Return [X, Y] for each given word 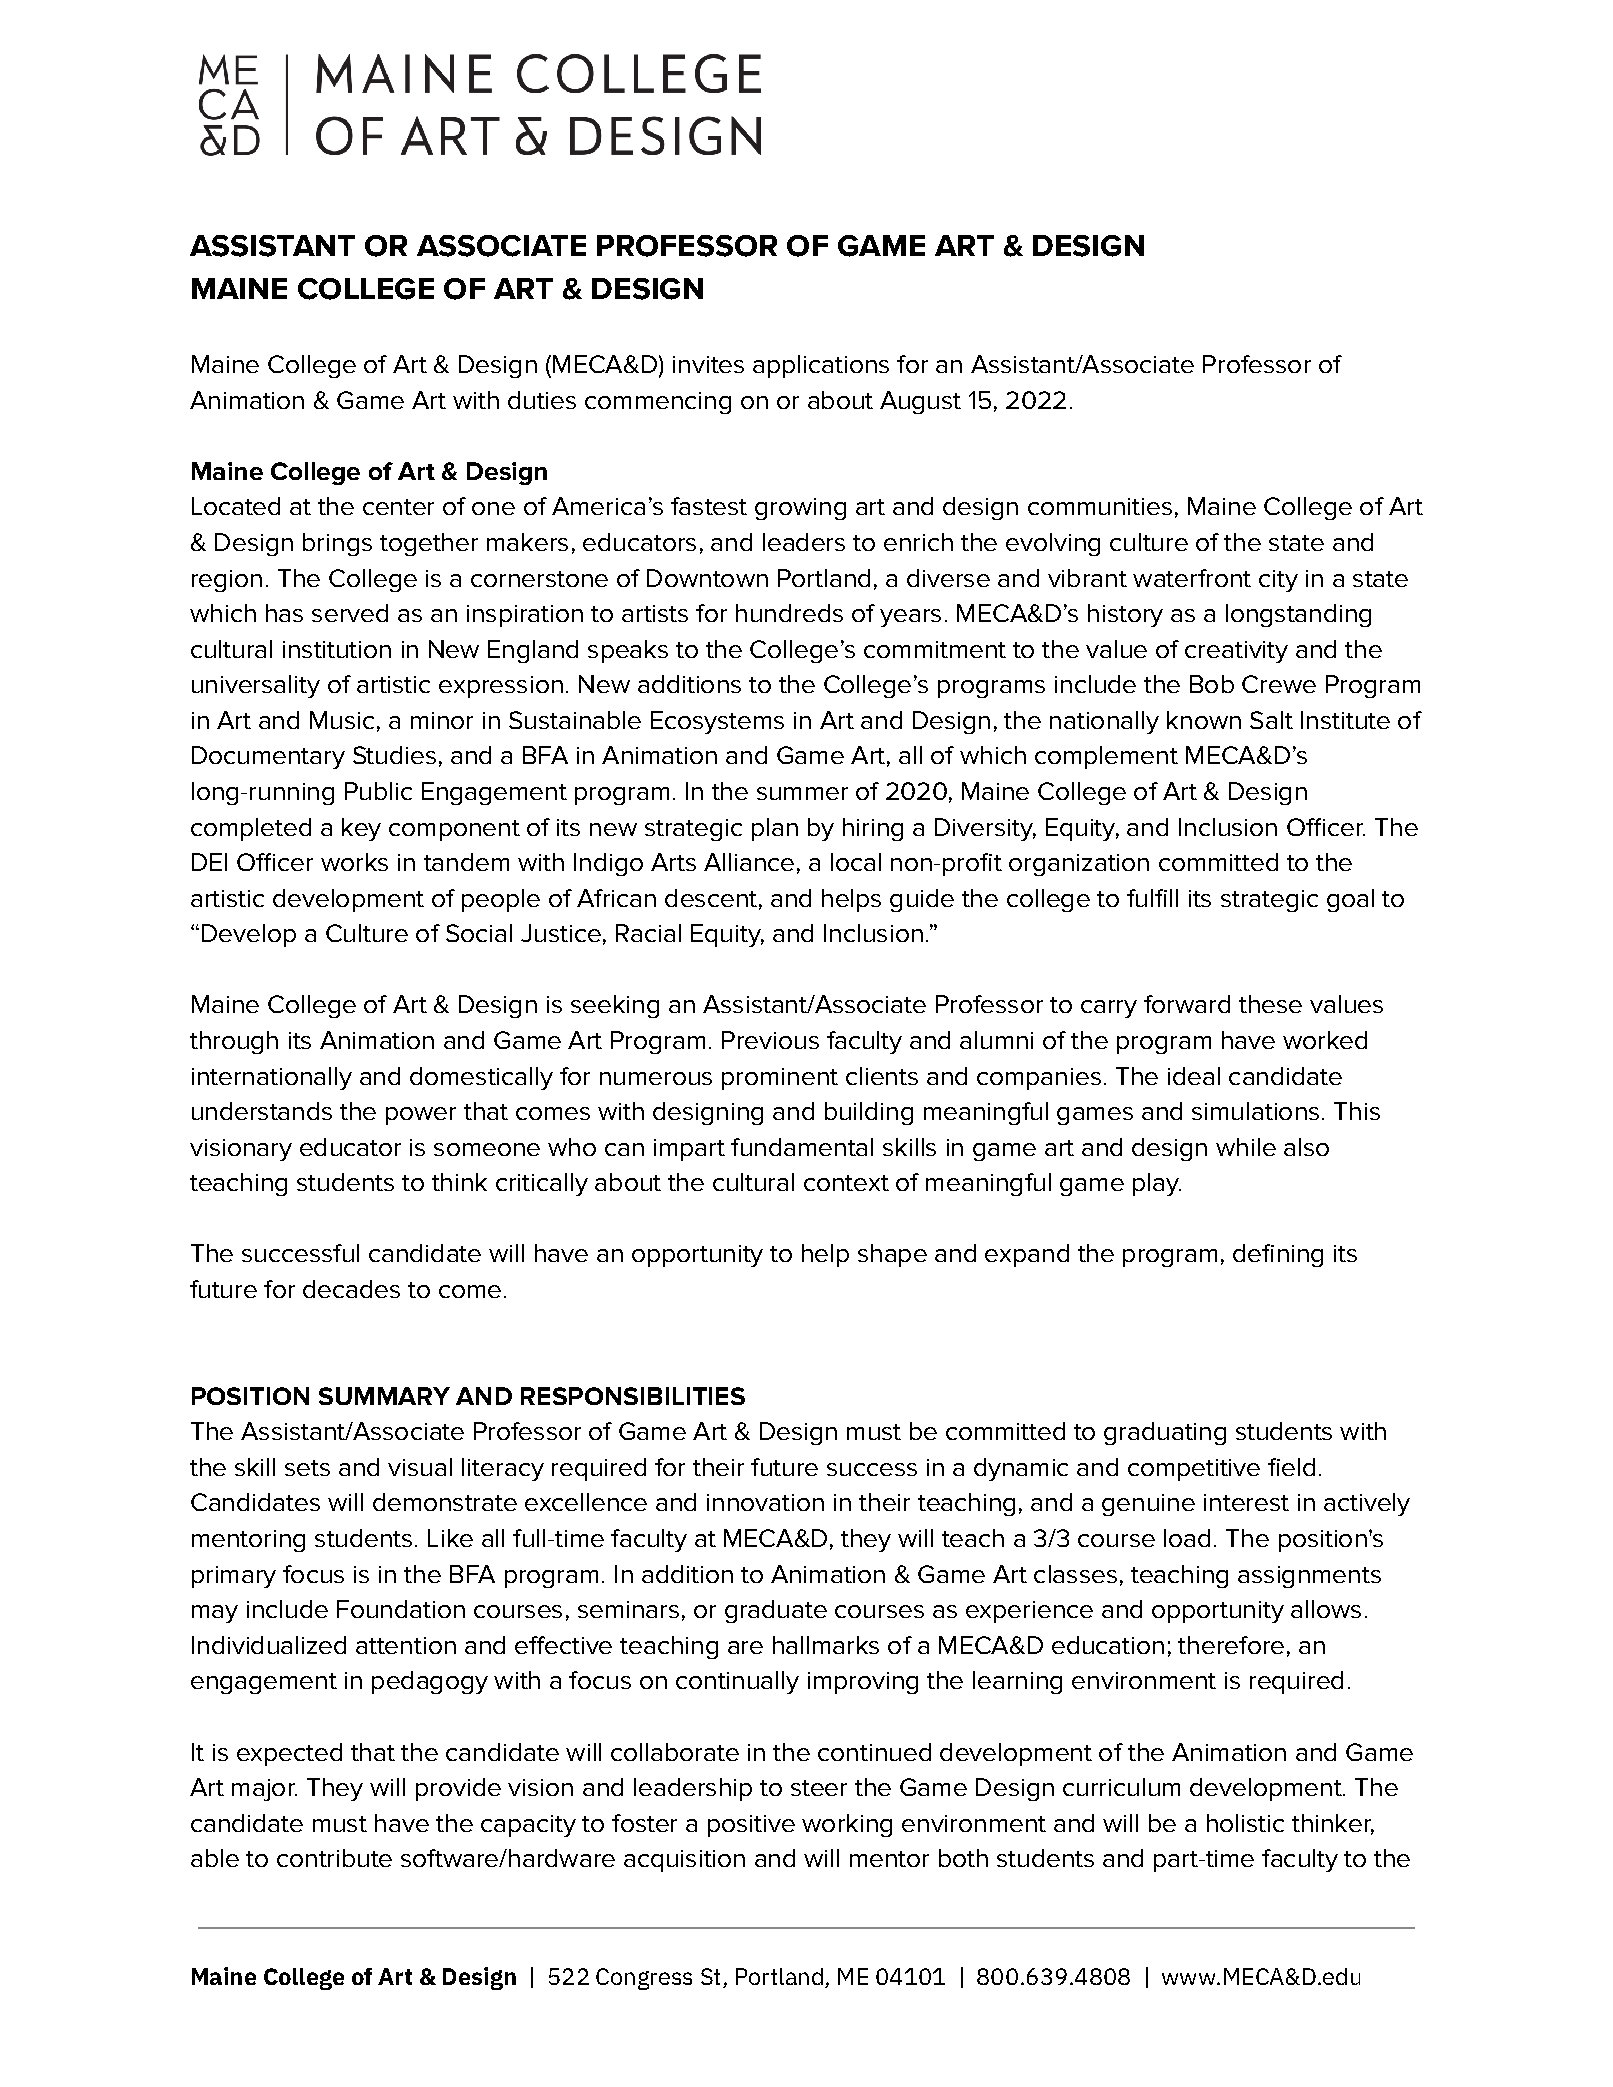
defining [1278, 1255]
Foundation [401, 1609]
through [234, 1042]
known [1204, 720]
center [398, 507]
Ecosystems [717, 722]
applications [821, 366]
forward [1187, 1004]
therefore [1231, 1645]
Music [342, 720]
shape [892, 1255]
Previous [770, 1040]
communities [1100, 506]
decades [351, 1289]
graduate [776, 1611]
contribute [334, 1858]
